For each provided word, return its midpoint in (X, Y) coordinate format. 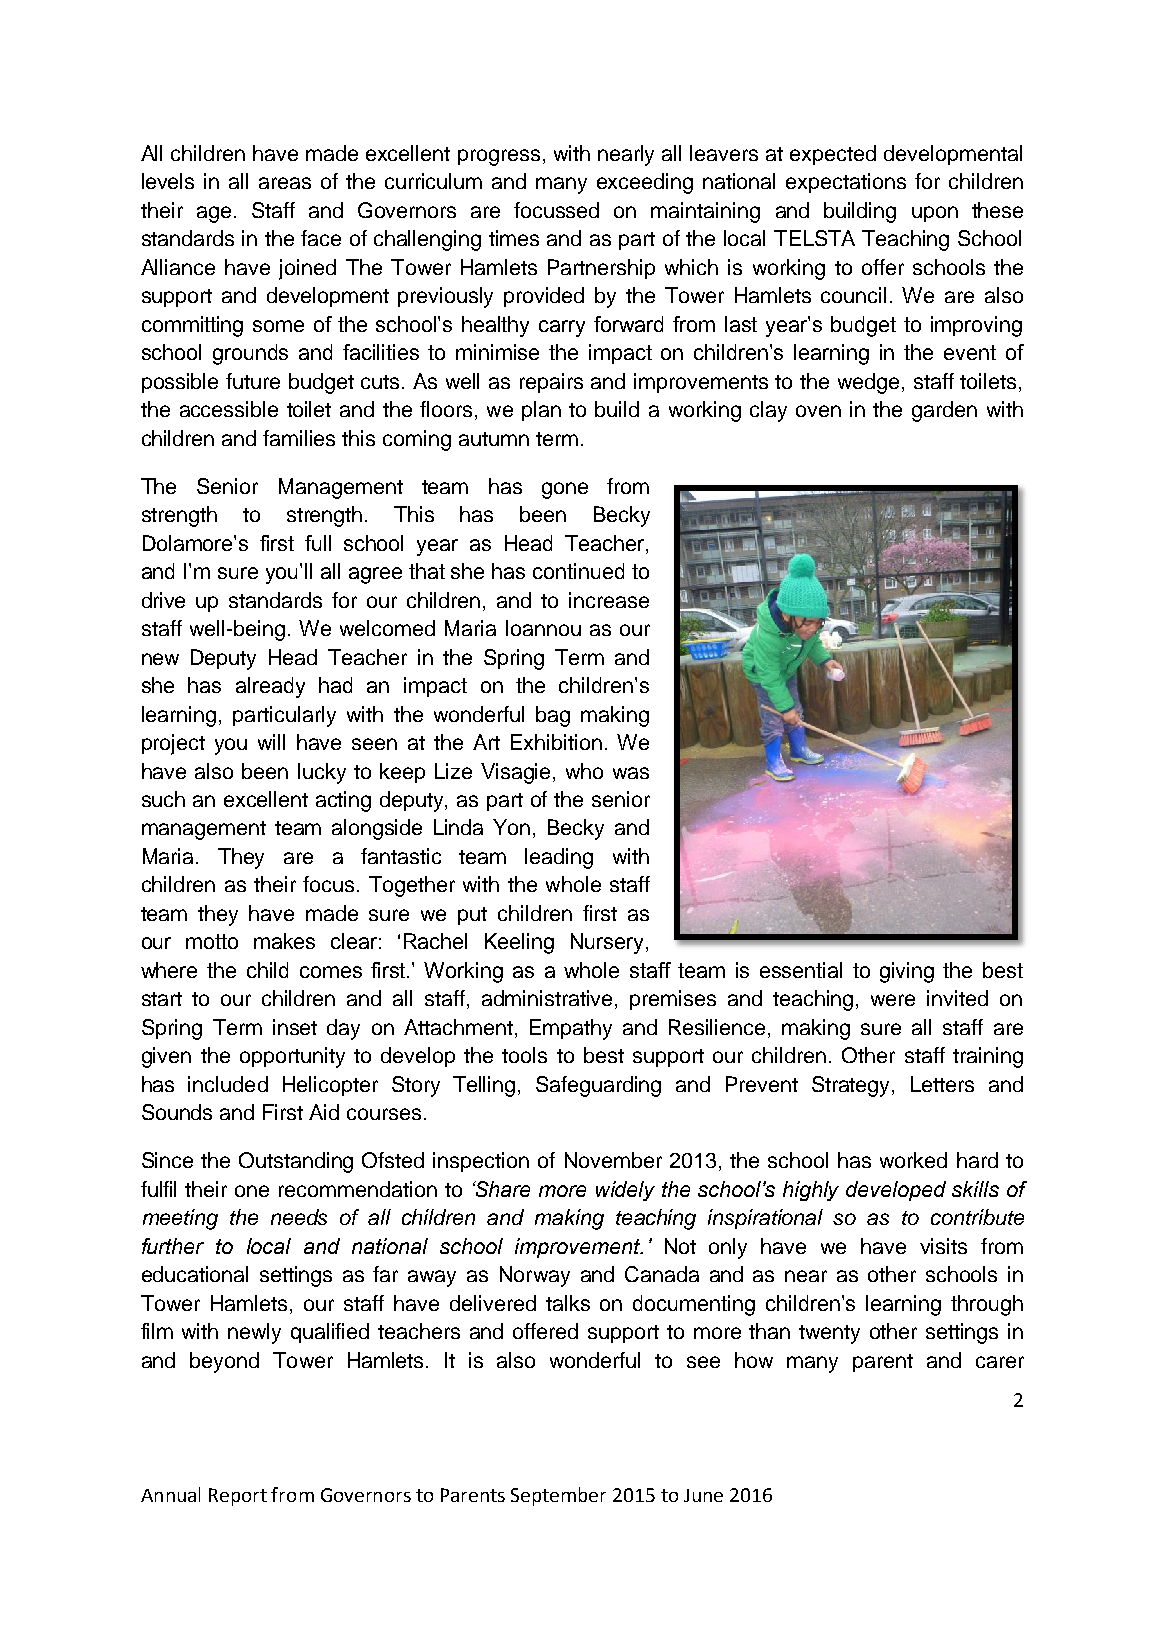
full (318, 543)
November (613, 1160)
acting (343, 801)
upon (935, 214)
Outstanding (296, 1162)
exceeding (645, 183)
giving (907, 972)
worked (913, 1160)
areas (285, 183)
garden (944, 411)
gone (565, 490)
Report (238, 1497)
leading (559, 858)
